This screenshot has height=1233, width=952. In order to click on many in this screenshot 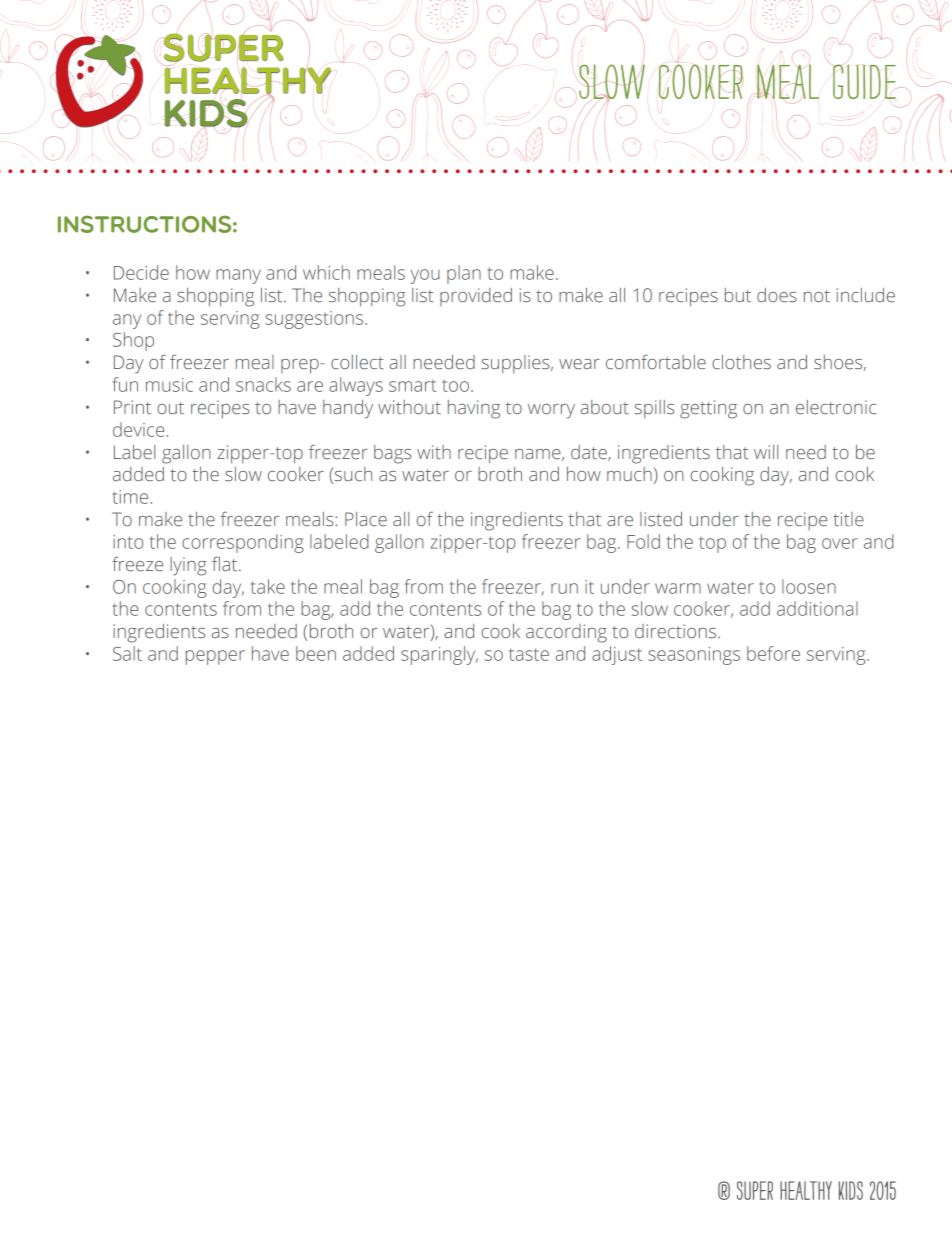, I will do `click(238, 276)`.
